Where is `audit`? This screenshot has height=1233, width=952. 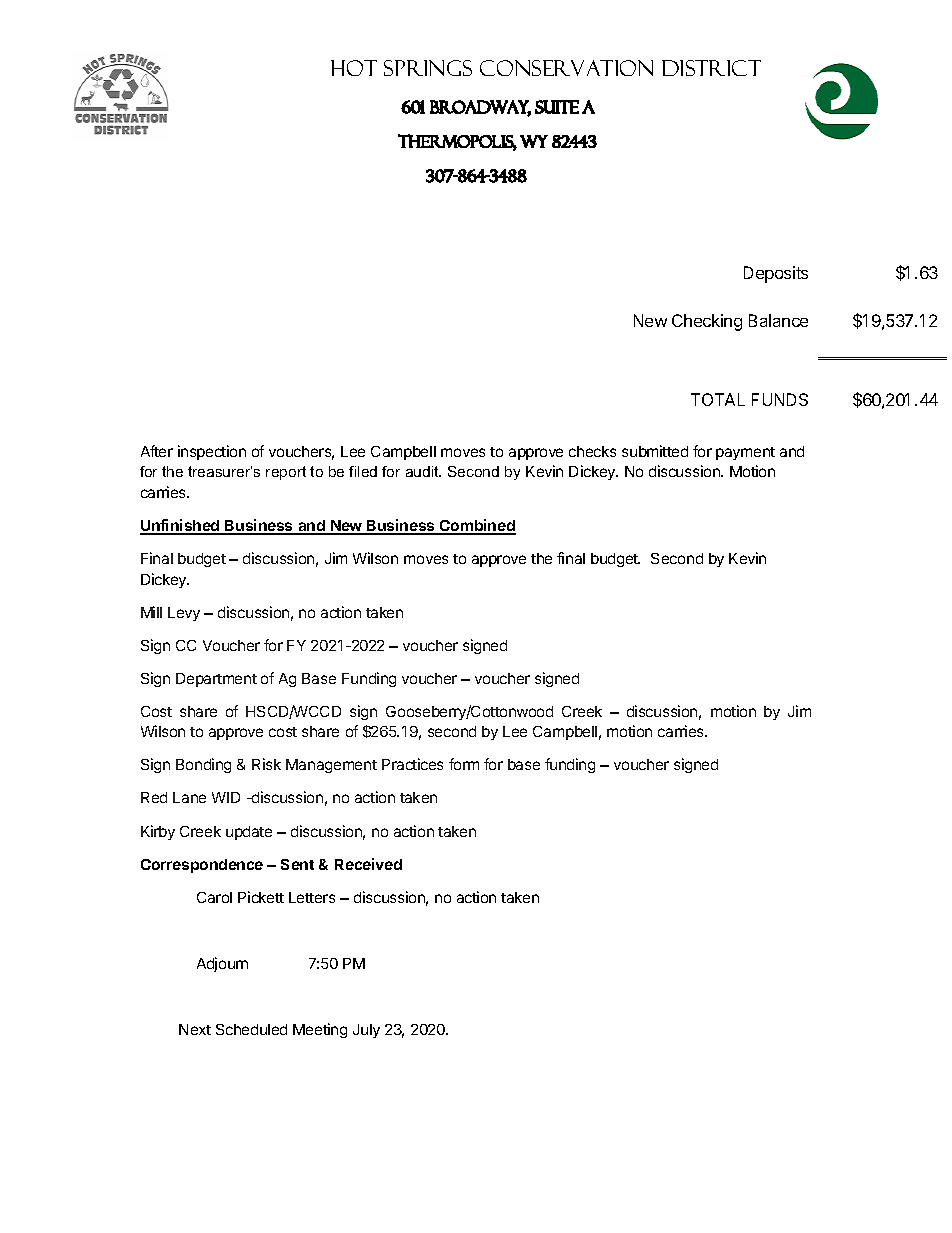 audit is located at coordinates (423, 471).
